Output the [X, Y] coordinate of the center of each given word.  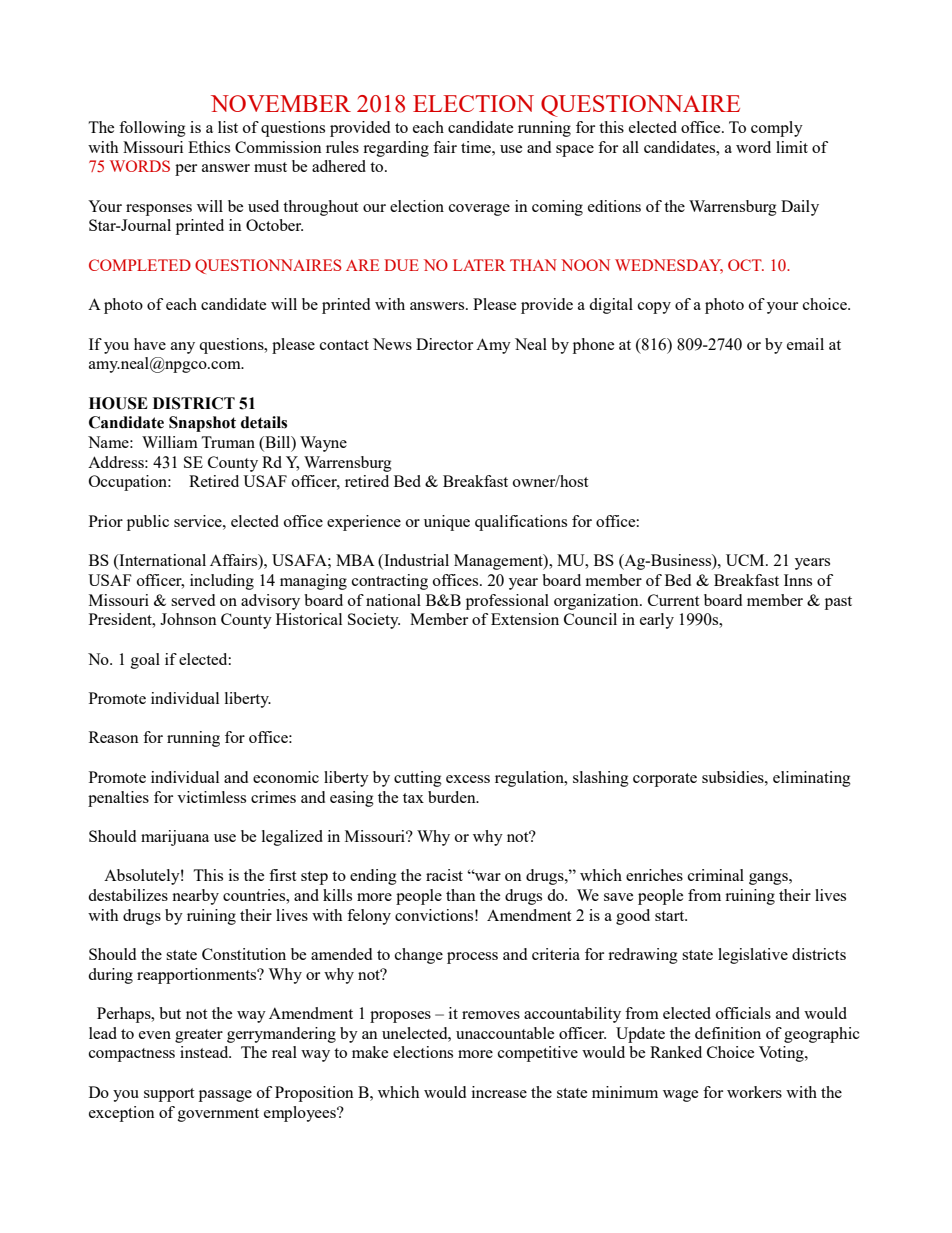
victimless [211, 797]
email [805, 344]
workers [754, 1092]
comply [777, 129]
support [169, 1095]
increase [499, 1092]
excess [468, 779]
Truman [228, 442]
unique [447, 523]
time [477, 147]
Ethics [209, 147]
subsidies [734, 777]
